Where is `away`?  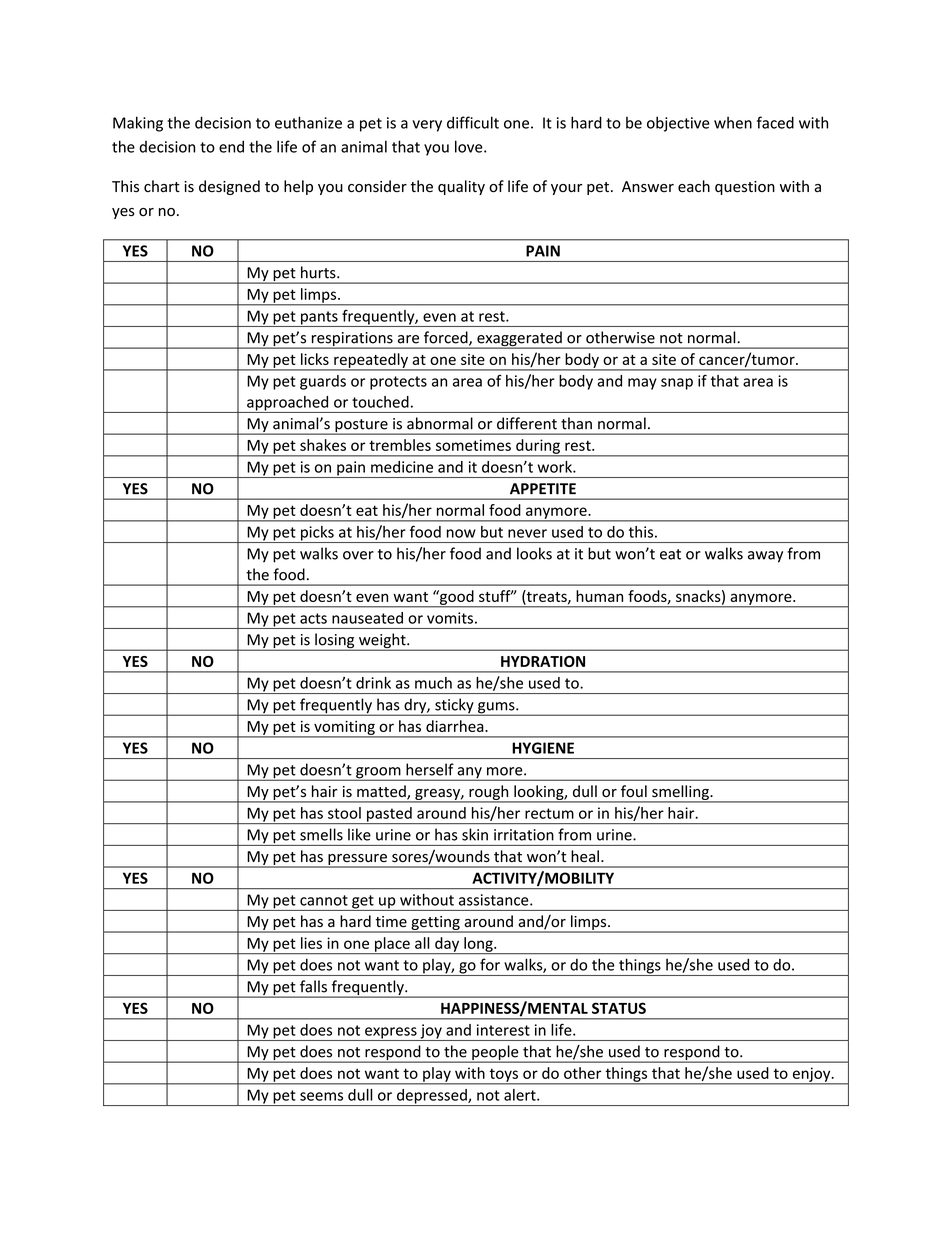 away is located at coordinates (765, 557).
